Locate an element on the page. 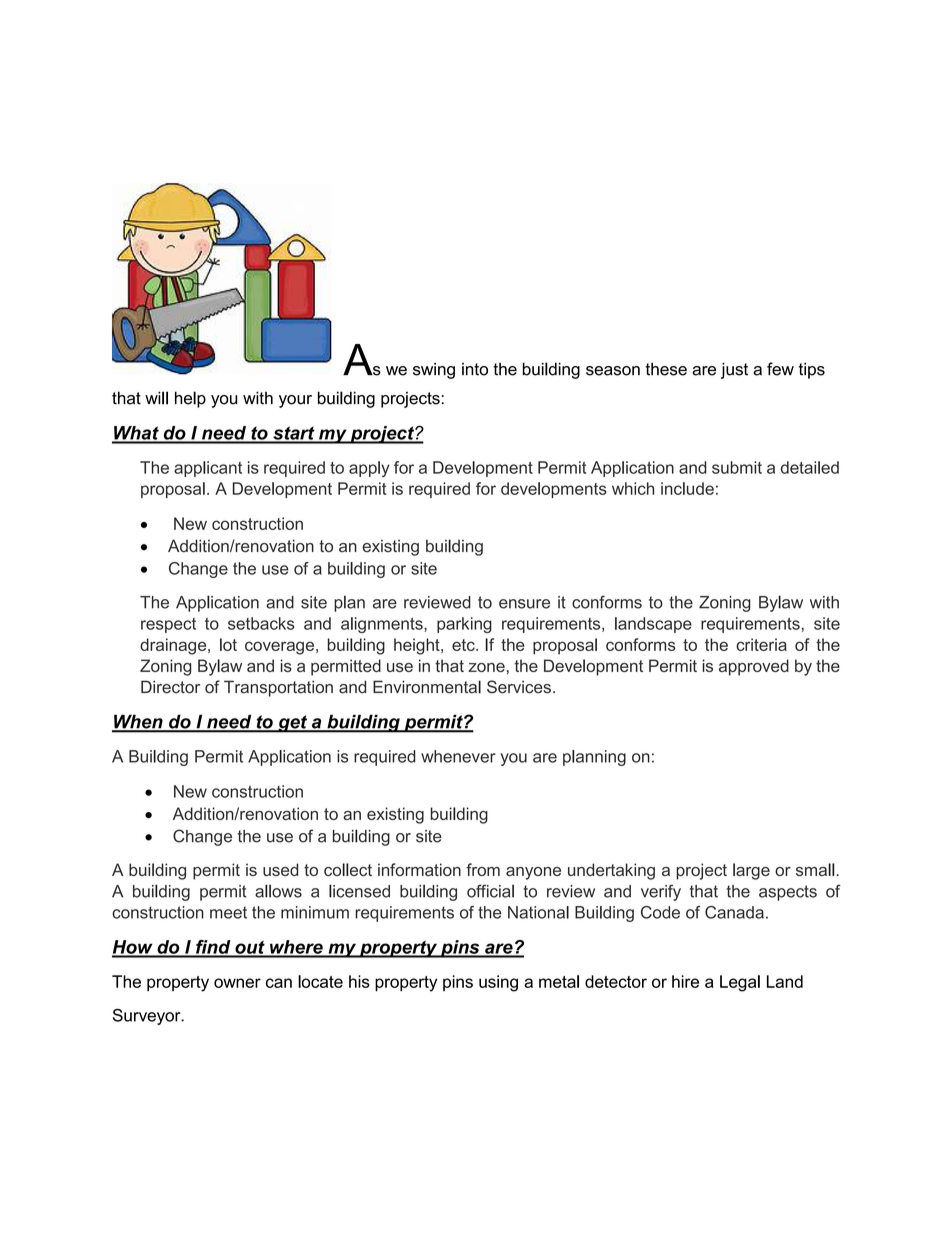 The width and height of the document is (952, 1233). Services is located at coordinates (519, 687).
